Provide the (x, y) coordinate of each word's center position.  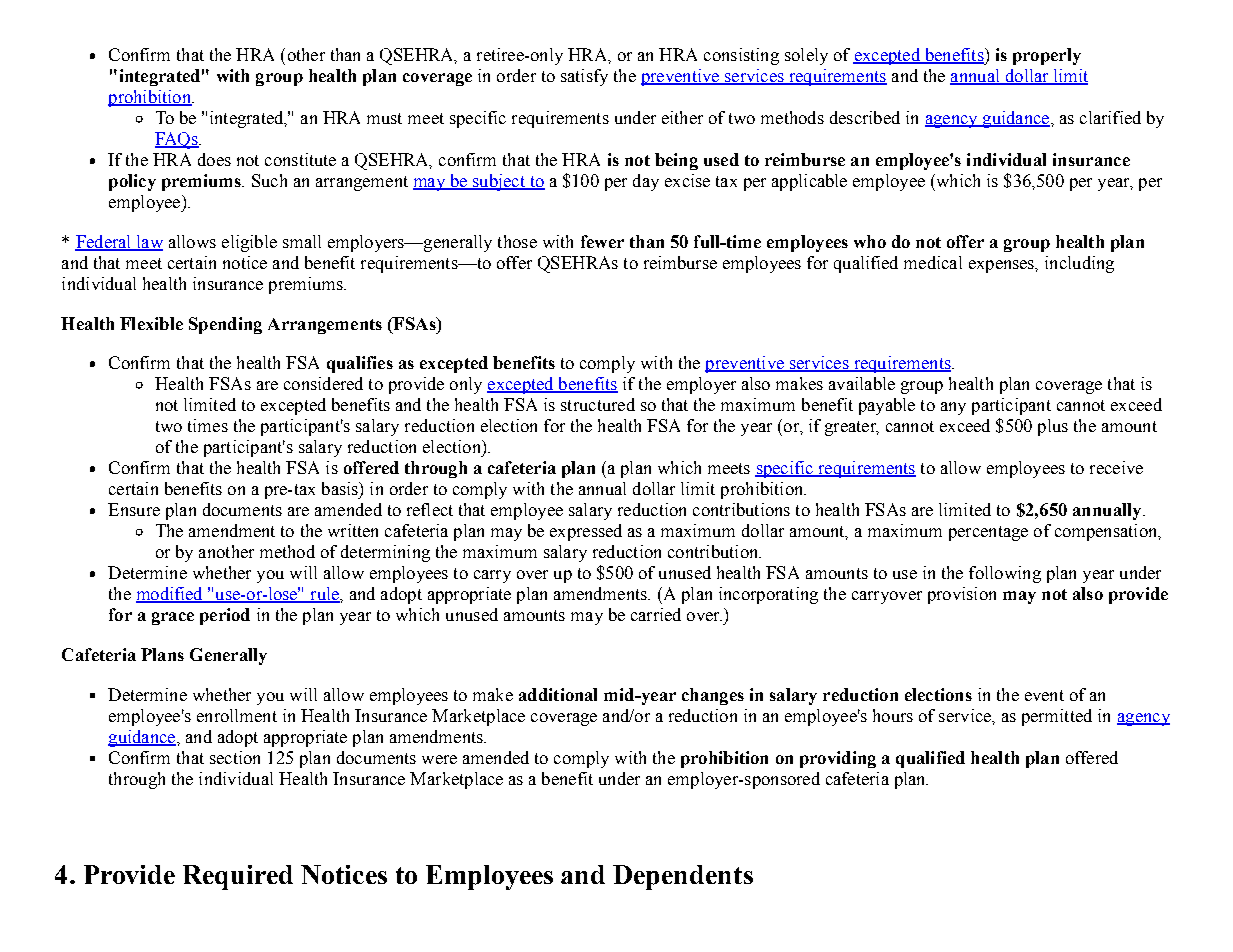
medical (933, 262)
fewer (602, 241)
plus (1053, 427)
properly (1047, 56)
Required (238, 877)
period (225, 616)
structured (598, 404)
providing (838, 759)
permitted (1057, 717)
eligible (249, 243)
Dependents (683, 877)
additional (558, 694)
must (384, 118)
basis (341, 488)
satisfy (584, 77)
